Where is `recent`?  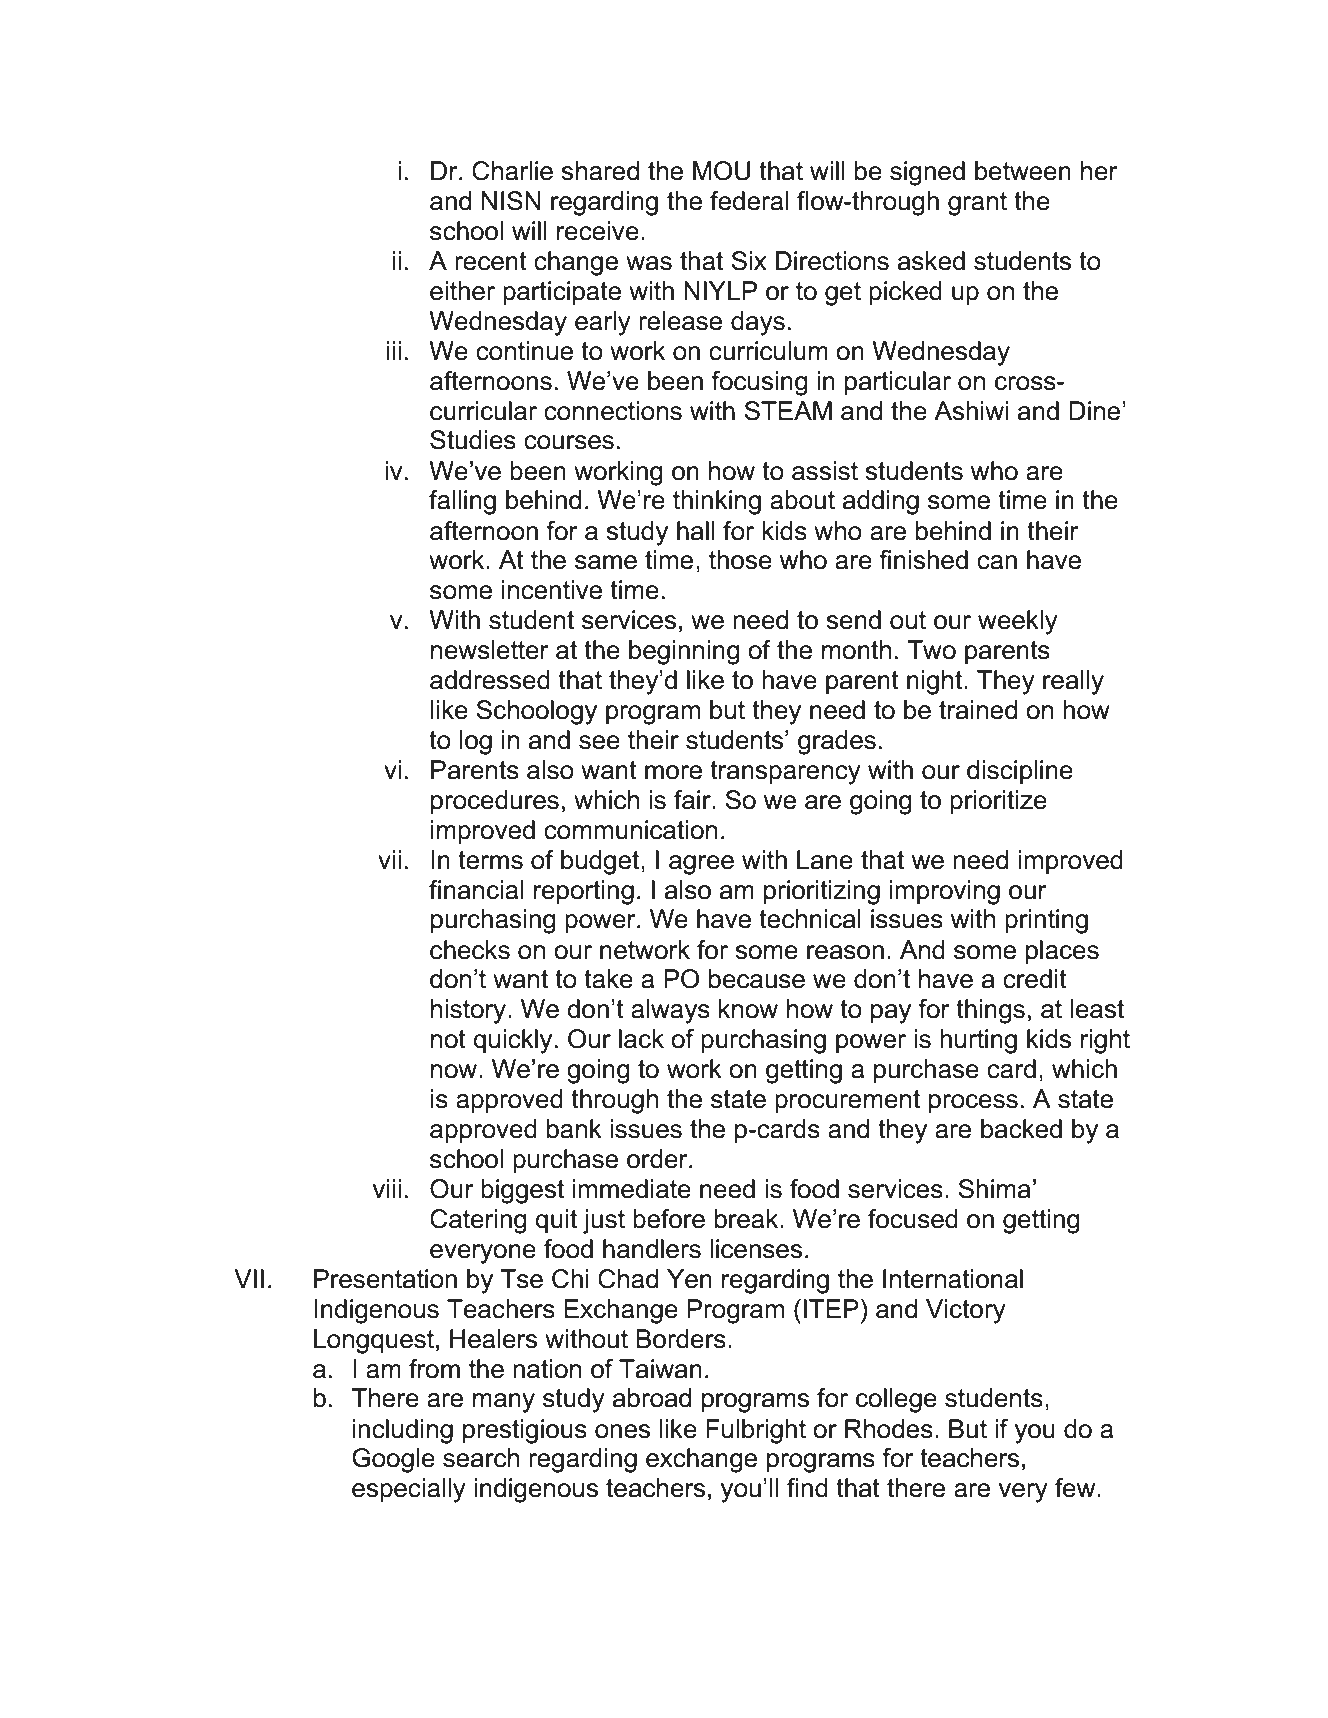
recent is located at coordinates (491, 261).
